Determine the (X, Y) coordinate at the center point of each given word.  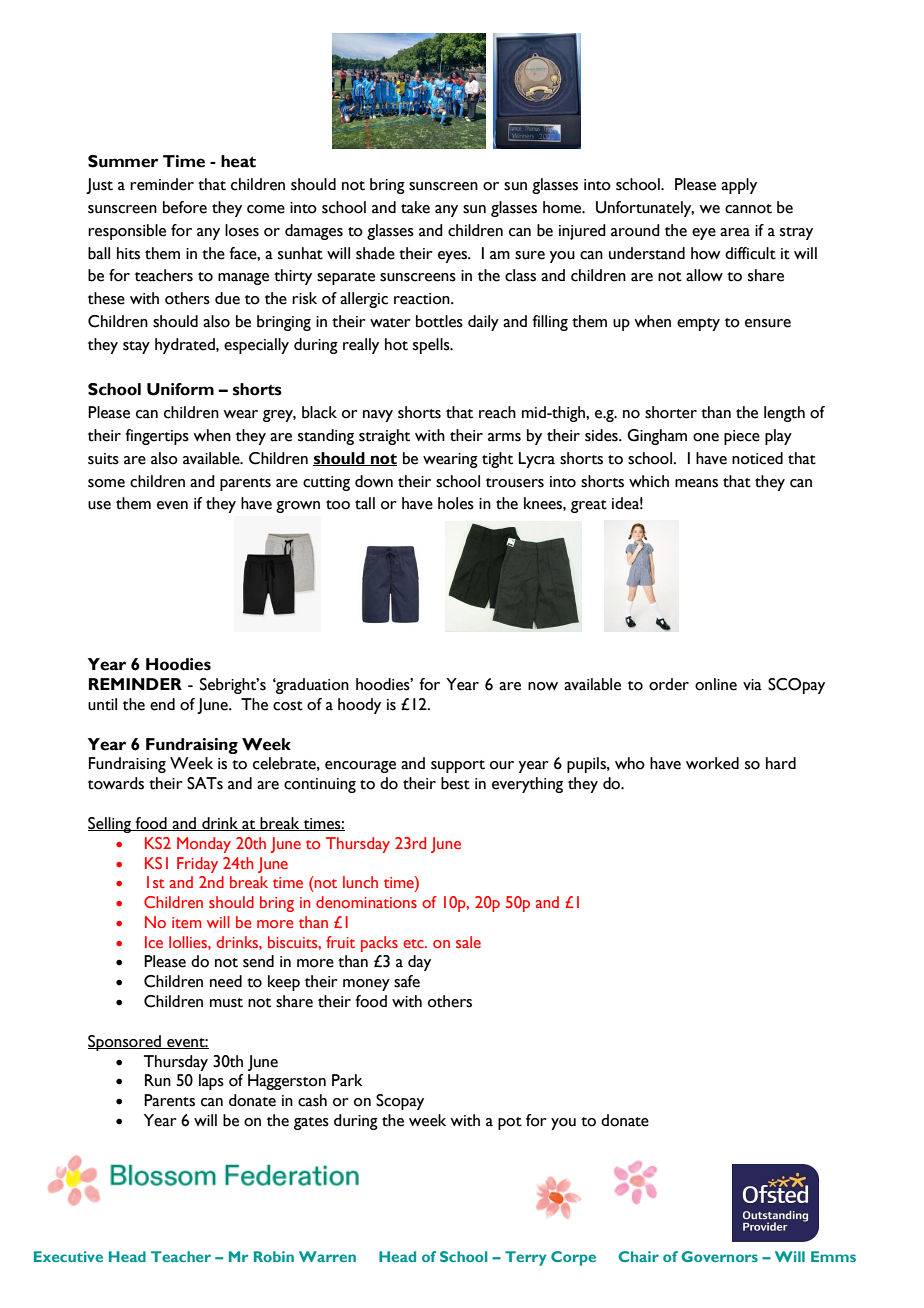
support (458, 766)
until (102, 704)
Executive (68, 1256)
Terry (525, 1258)
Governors (719, 1256)
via (752, 685)
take (415, 207)
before (185, 207)
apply (739, 186)
